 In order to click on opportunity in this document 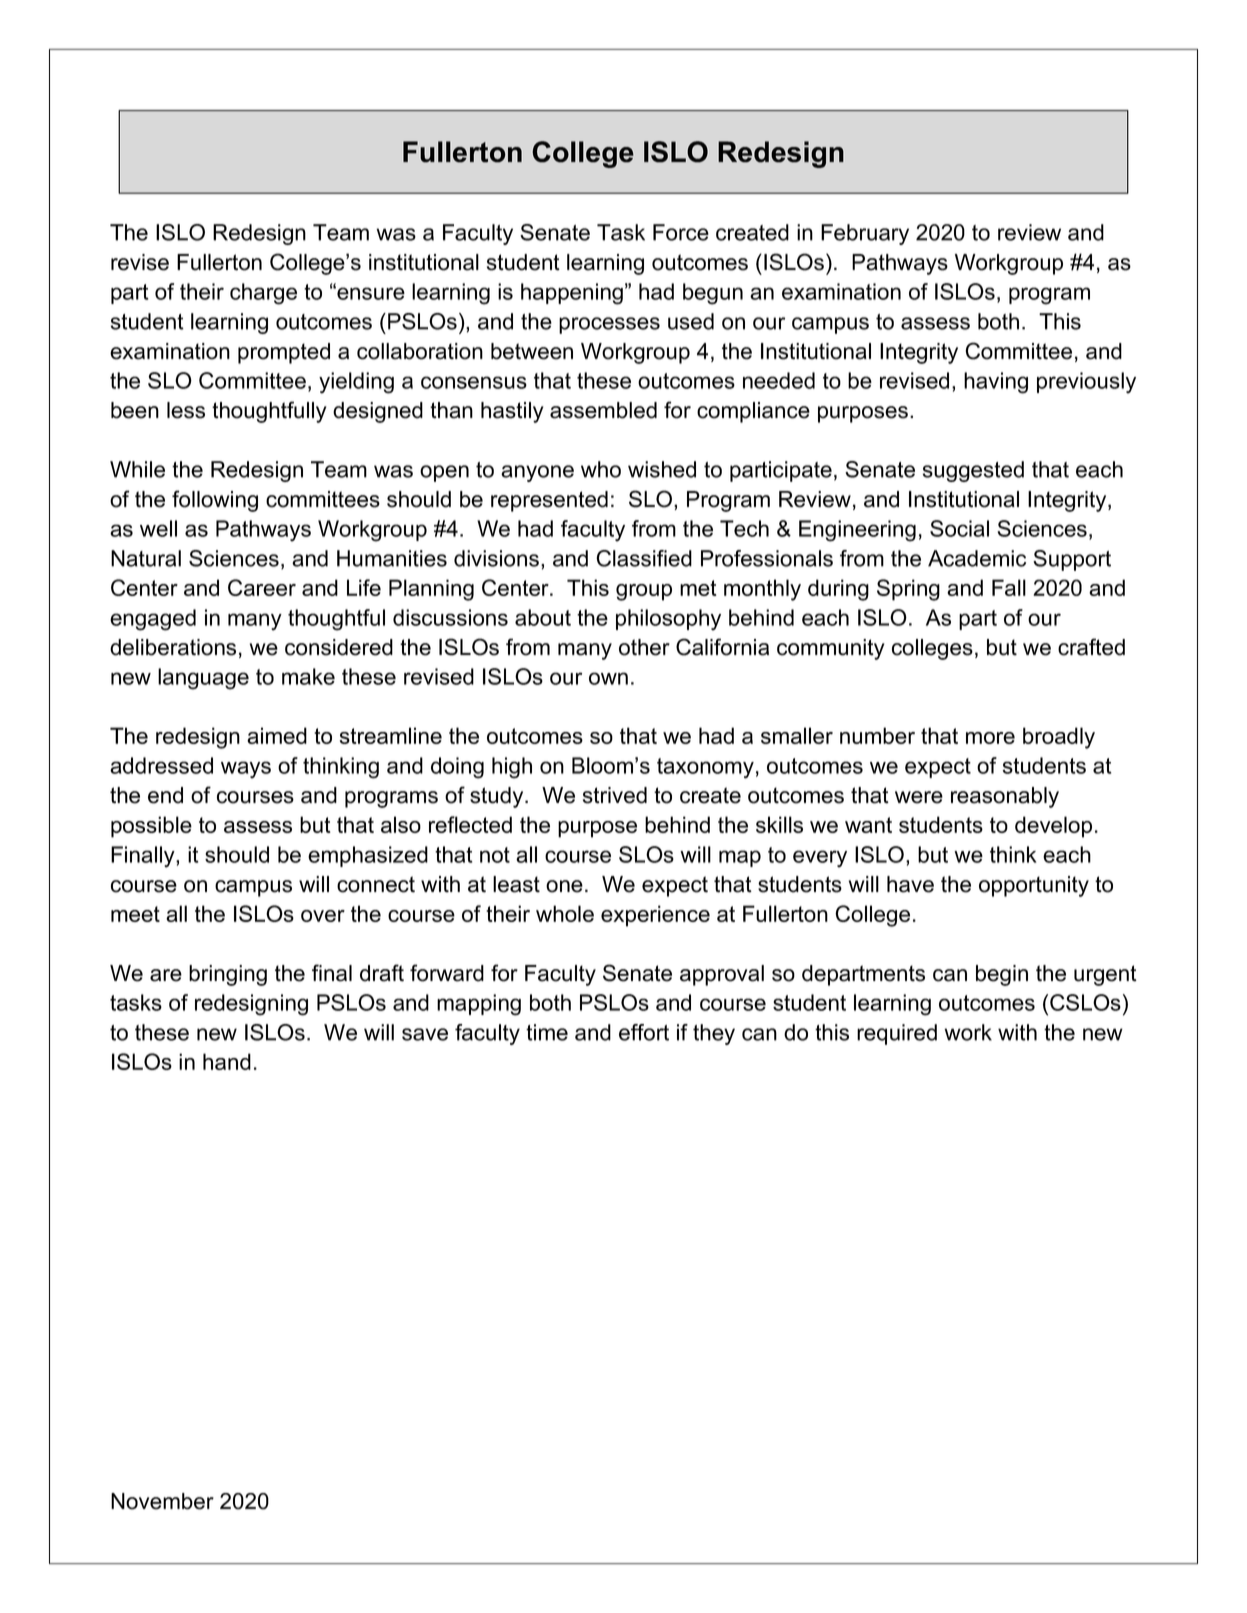, I will do `click(1034, 886)`.
